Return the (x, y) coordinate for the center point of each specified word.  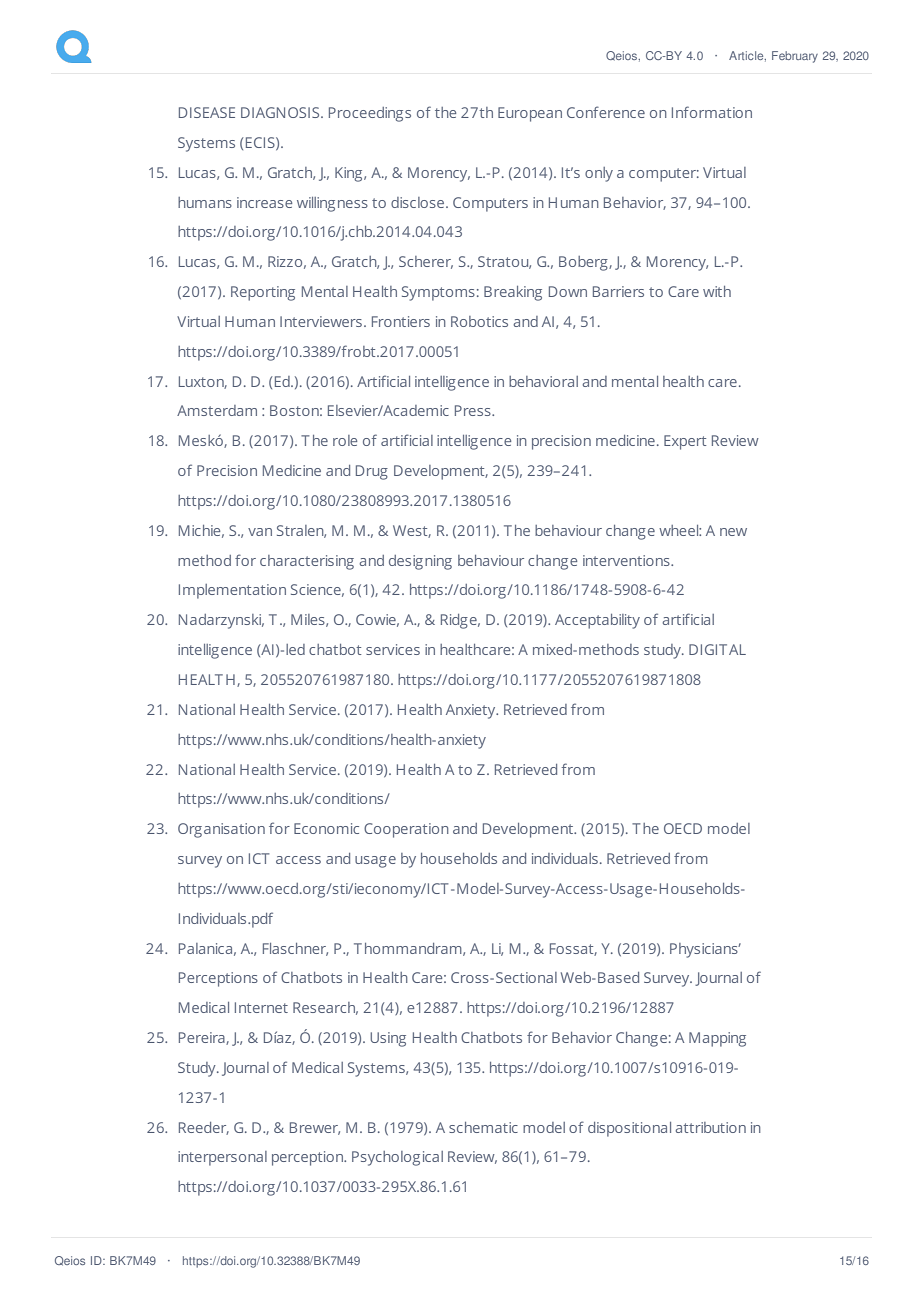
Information (712, 112)
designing (420, 562)
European (530, 114)
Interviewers (321, 321)
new (733, 532)
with (717, 291)
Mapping (717, 1039)
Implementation (232, 591)
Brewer (315, 1128)
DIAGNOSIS (281, 112)
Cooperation (406, 830)
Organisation (221, 830)
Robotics (479, 321)
